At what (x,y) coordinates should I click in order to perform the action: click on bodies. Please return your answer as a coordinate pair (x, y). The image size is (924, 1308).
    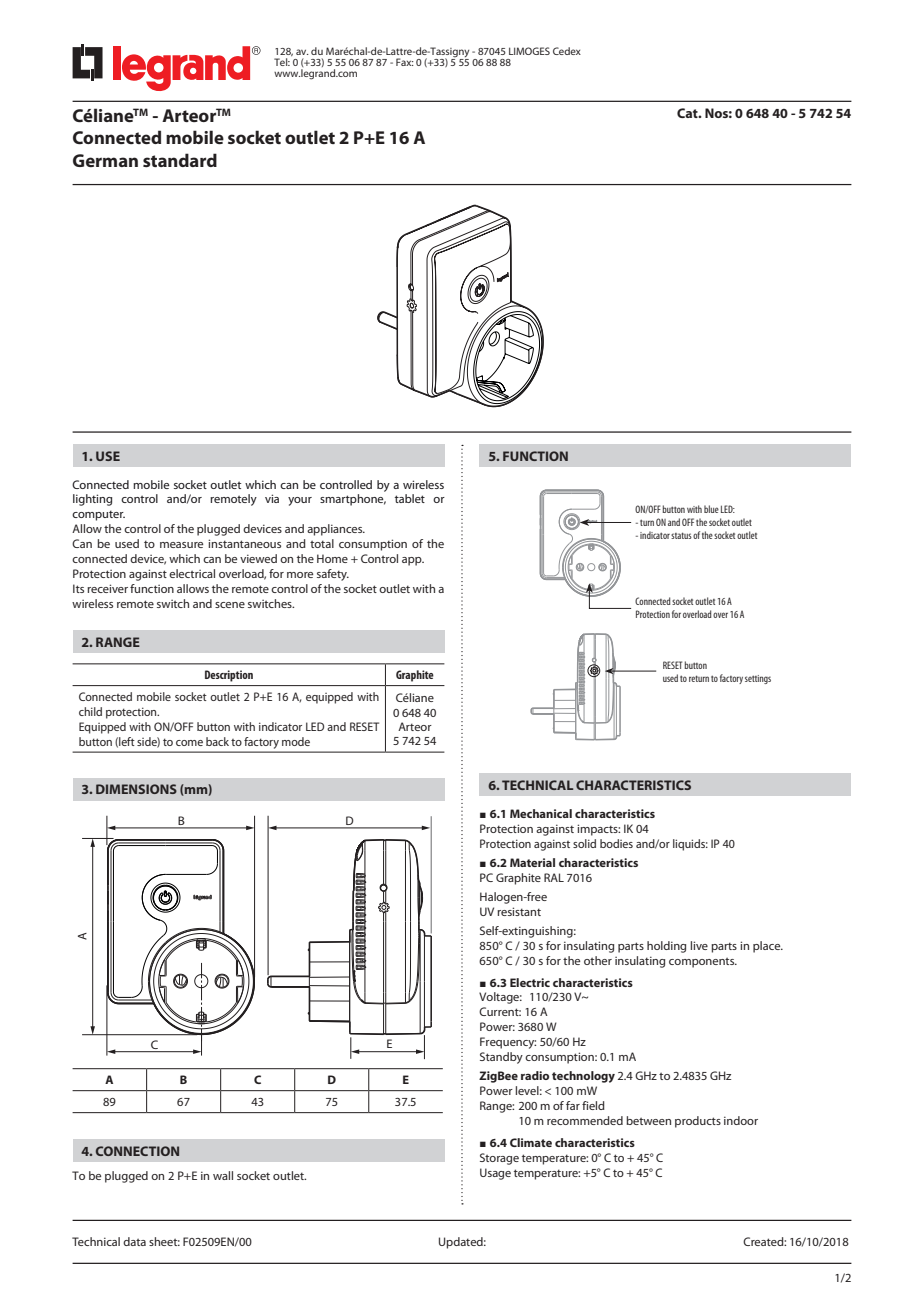
    Looking at the image, I should click on (616, 843).
